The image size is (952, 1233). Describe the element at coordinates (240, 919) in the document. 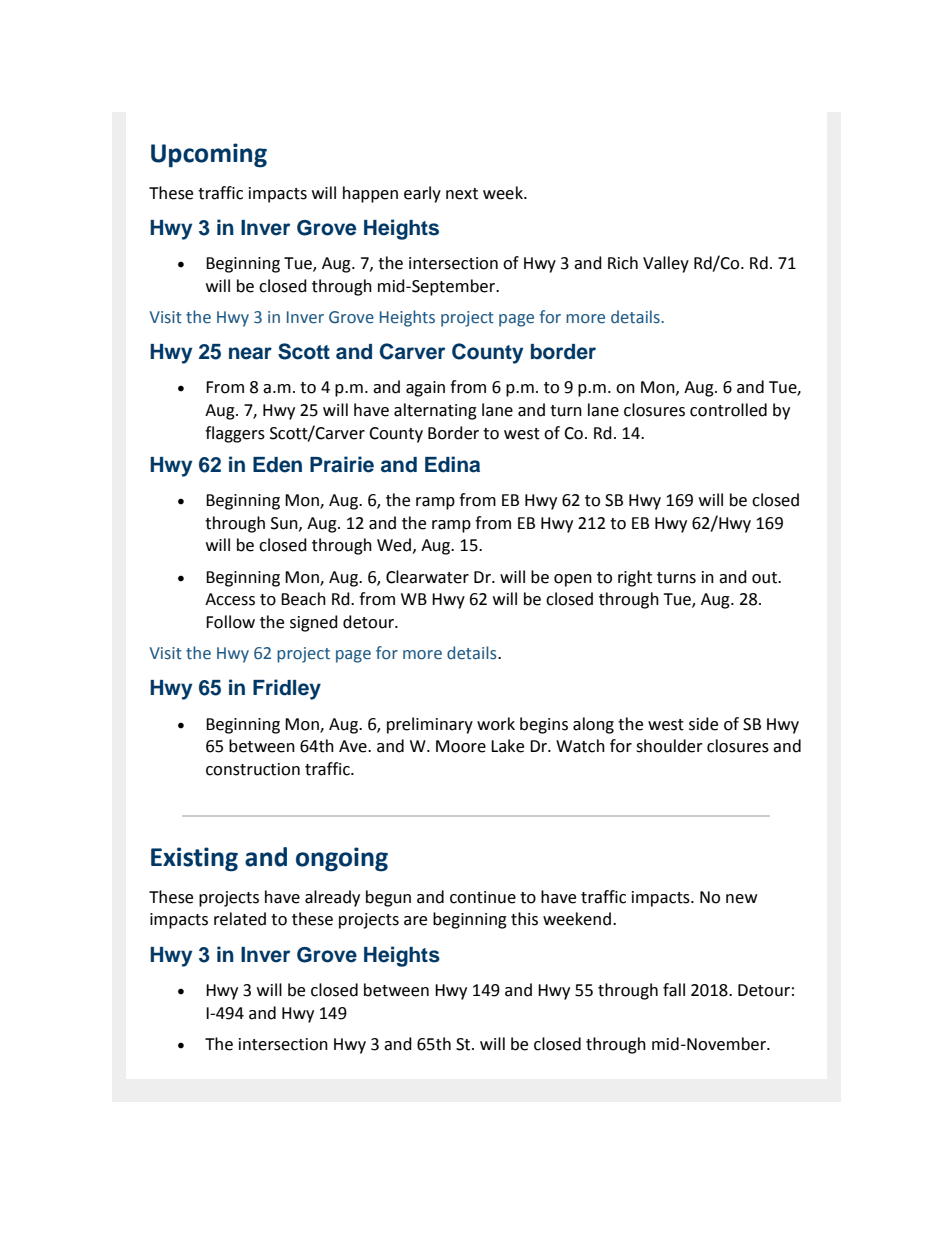

I see `related` at that location.
